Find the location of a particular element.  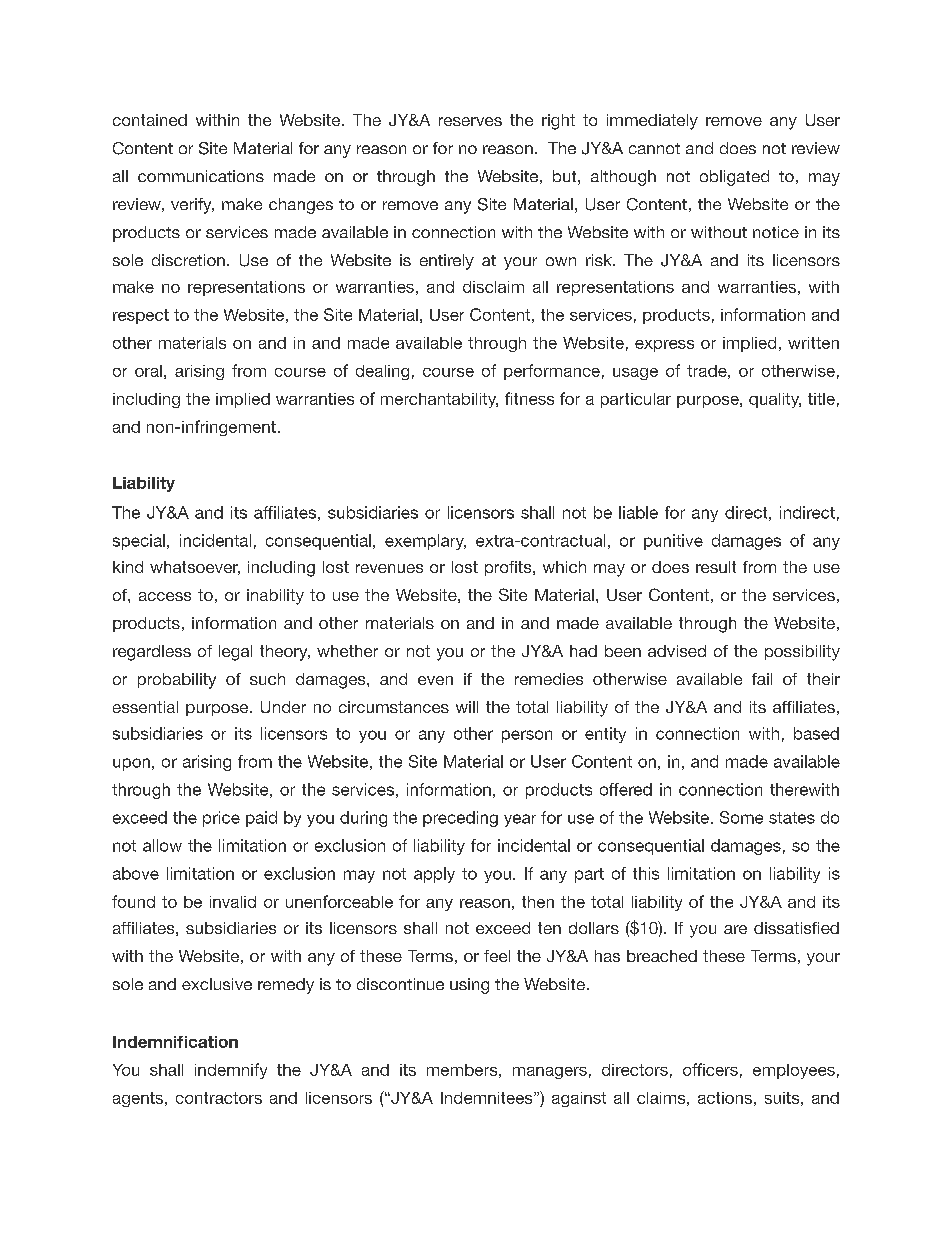

profits is located at coordinates (509, 568).
